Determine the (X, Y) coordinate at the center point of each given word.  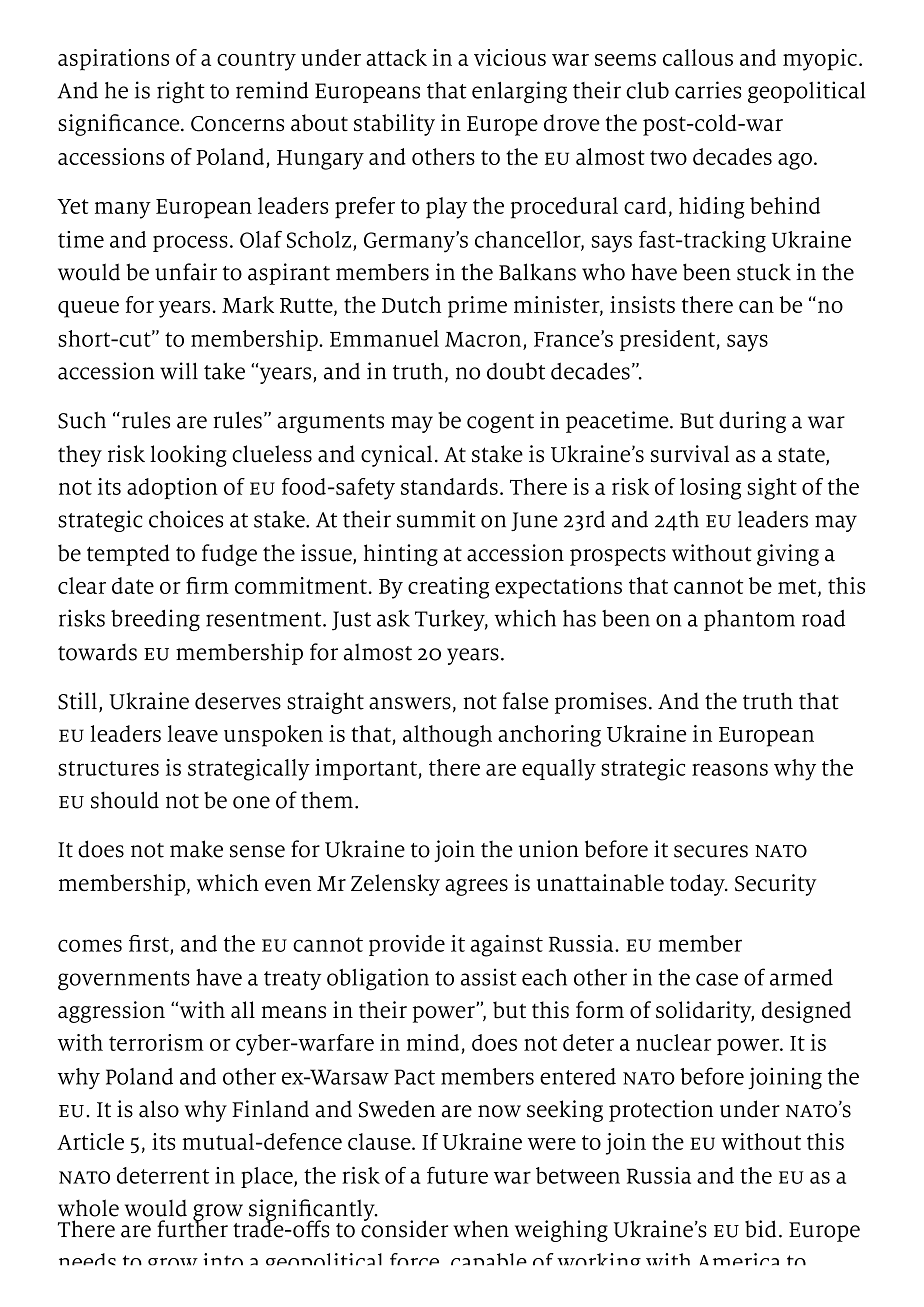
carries (708, 90)
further (192, 1228)
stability (394, 125)
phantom (749, 620)
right (181, 92)
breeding (155, 620)
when (481, 1229)
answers (410, 703)
